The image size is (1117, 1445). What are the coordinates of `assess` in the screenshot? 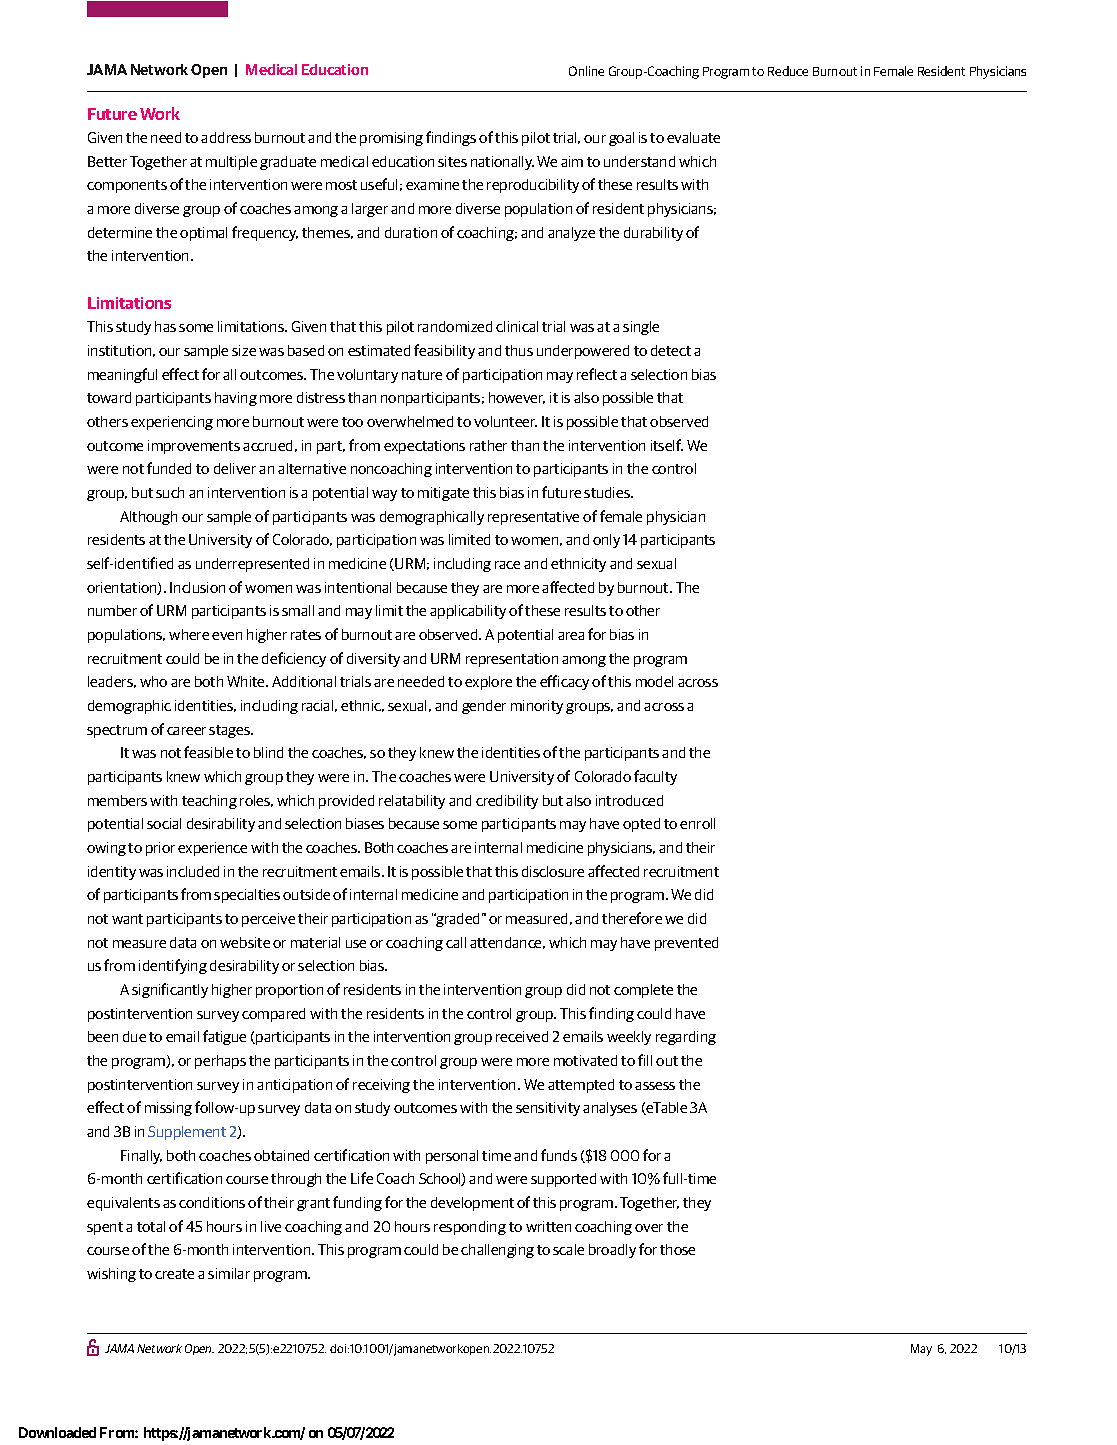 It's located at (655, 1086).
